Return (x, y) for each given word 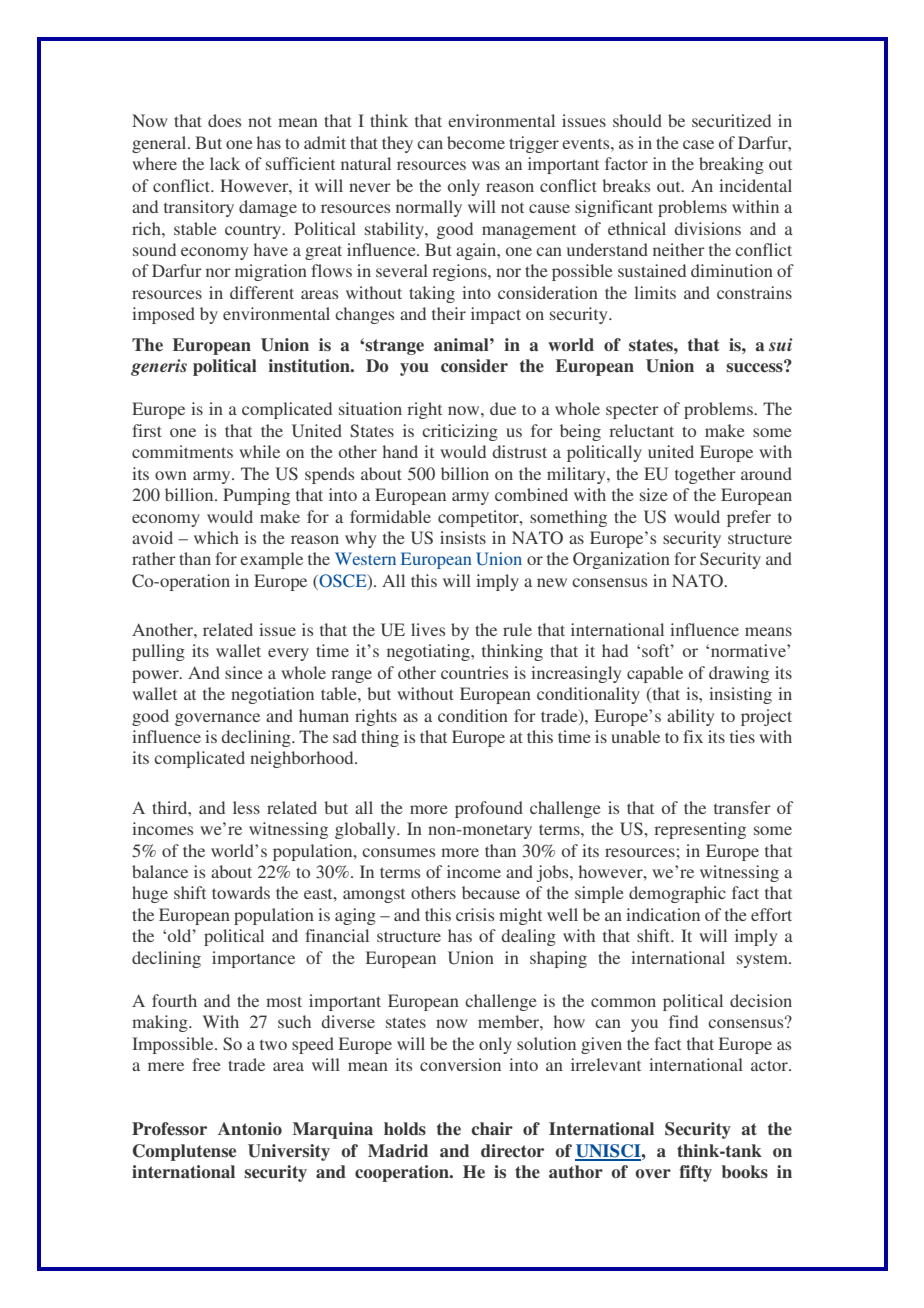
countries (474, 672)
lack (225, 163)
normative (749, 650)
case (698, 144)
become (476, 142)
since (244, 672)
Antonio (250, 1128)
